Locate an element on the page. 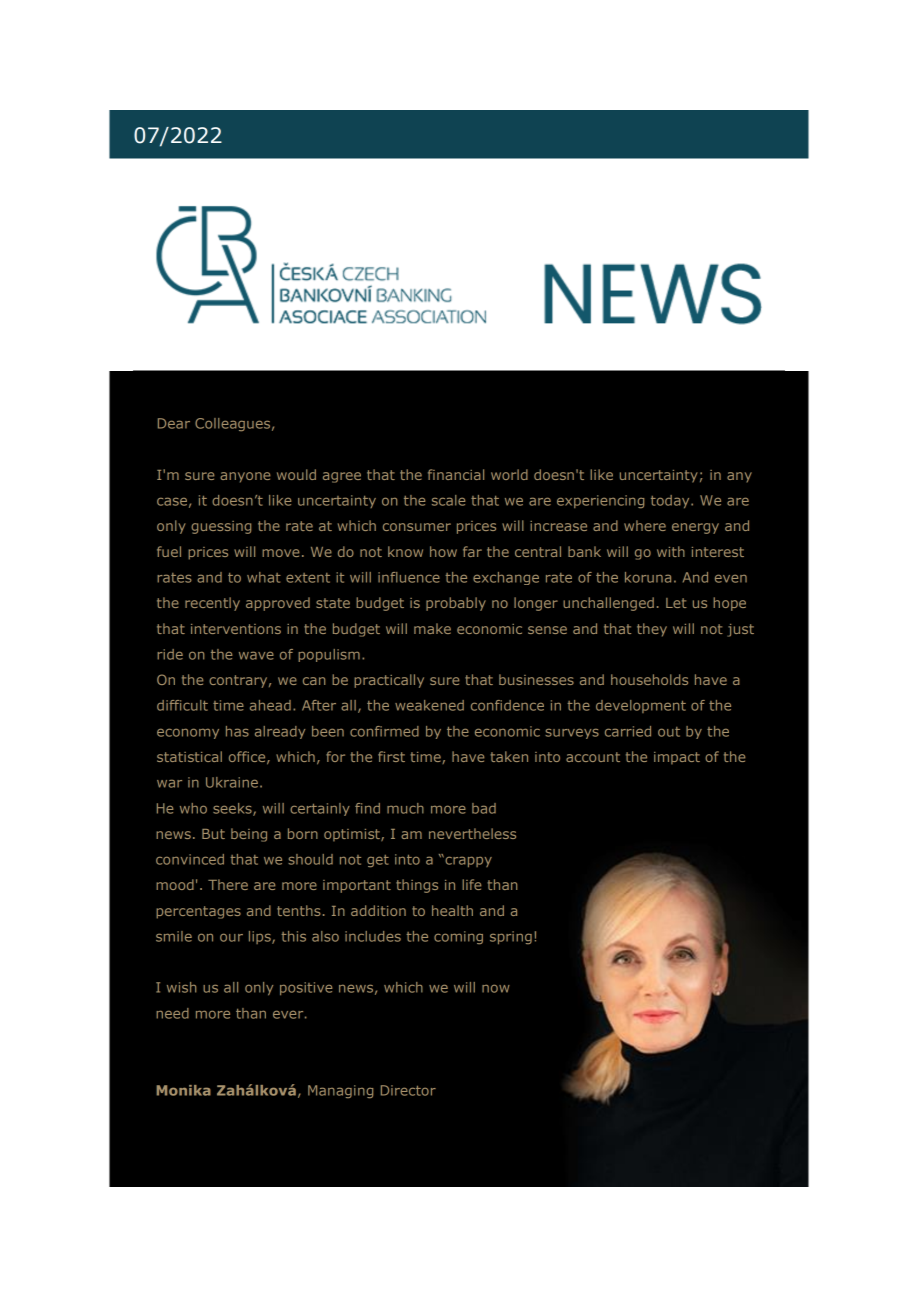 The image size is (924, 1308). make is located at coordinates (432, 628).
